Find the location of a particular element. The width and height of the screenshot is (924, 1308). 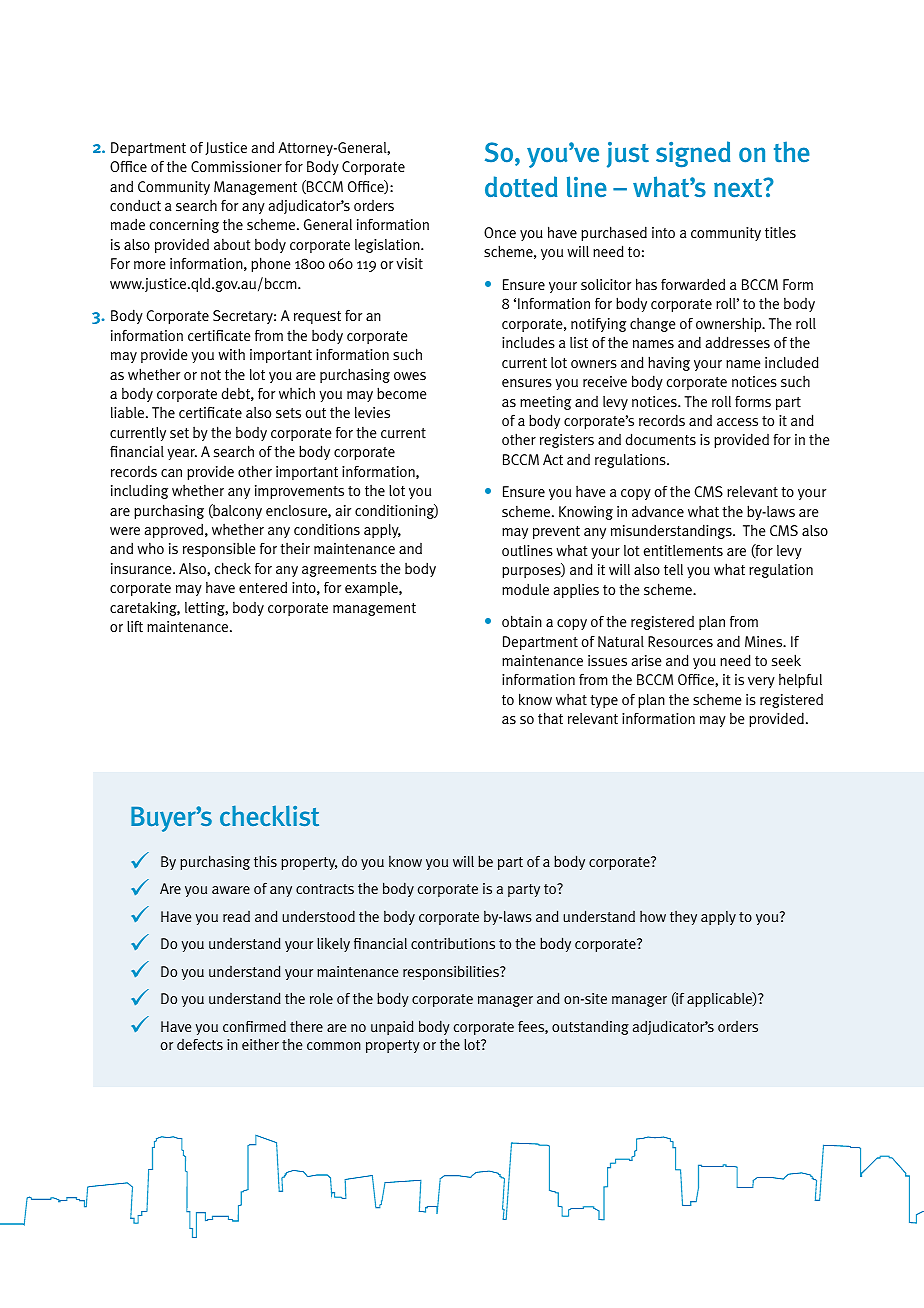

access is located at coordinates (737, 422).
